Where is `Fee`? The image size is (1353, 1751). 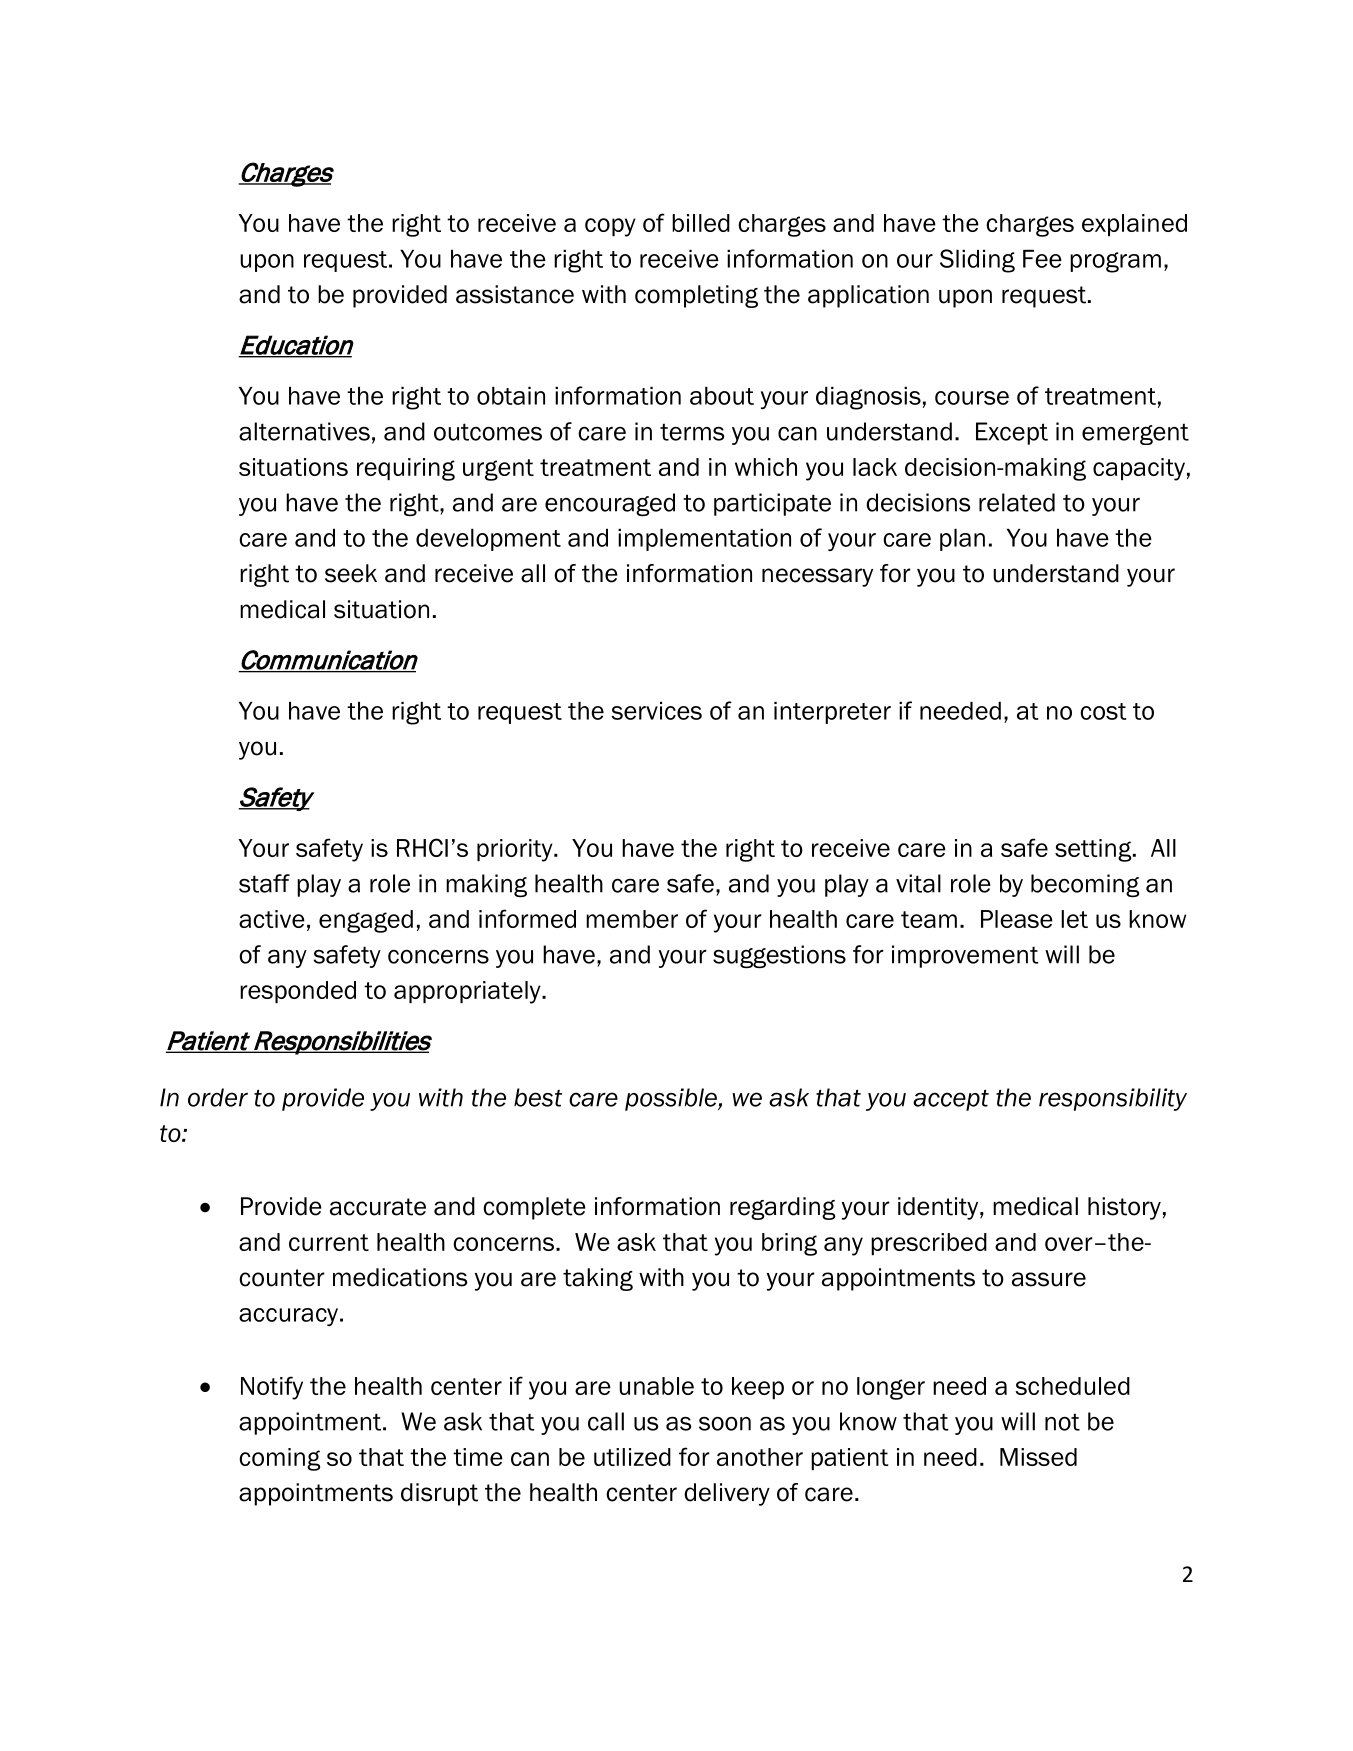 Fee is located at coordinates (1042, 259).
